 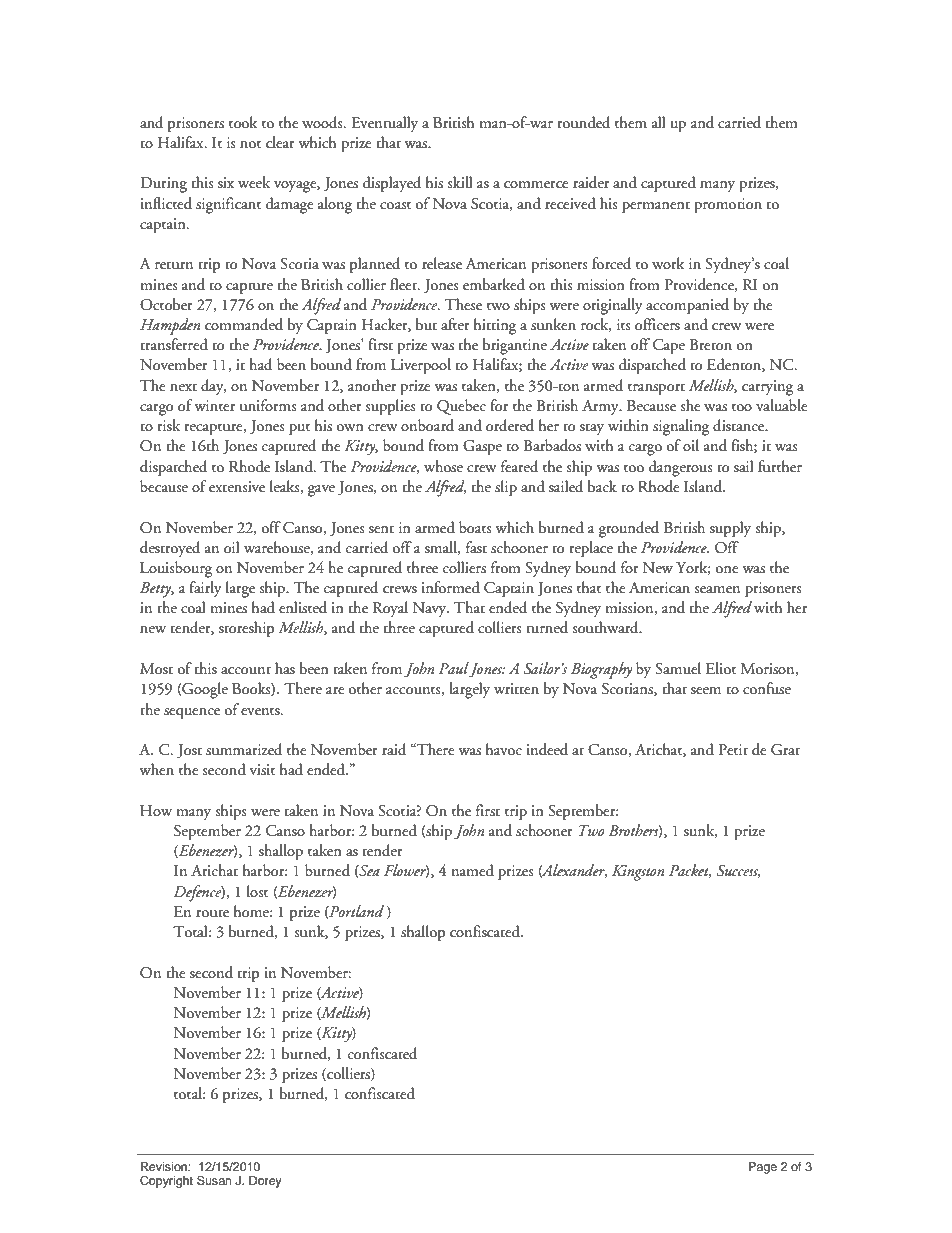 What do you see at coordinates (763, 1168) in the document?
I see `Page` at bounding box center [763, 1168].
